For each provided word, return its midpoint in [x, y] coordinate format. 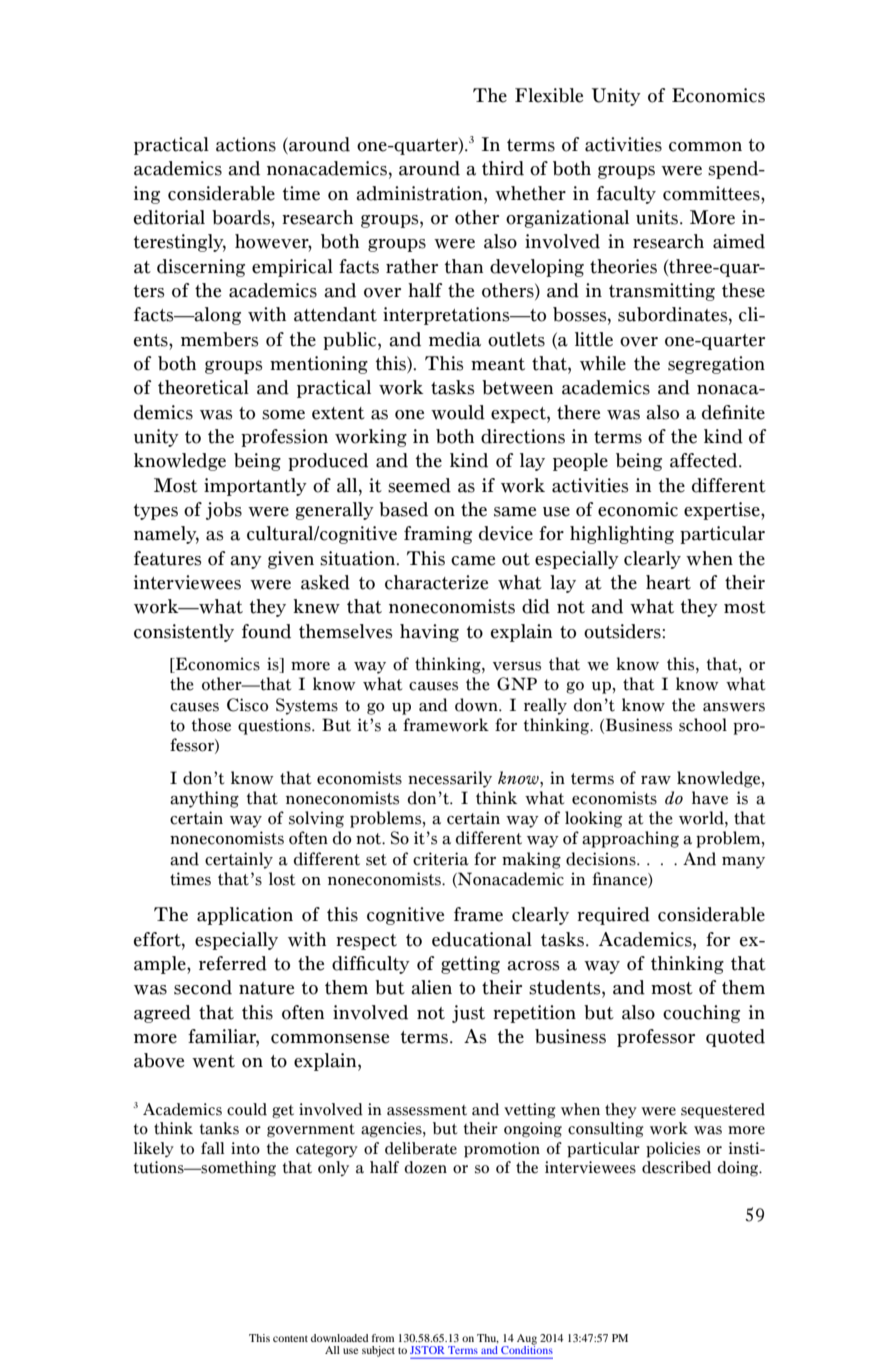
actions [246, 144]
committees [712, 193]
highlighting [622, 535]
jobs [224, 511]
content [290, 1338]
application [245, 916]
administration [420, 193]
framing [438, 535]
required [613, 916]
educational [482, 939]
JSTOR [427, 1350]
